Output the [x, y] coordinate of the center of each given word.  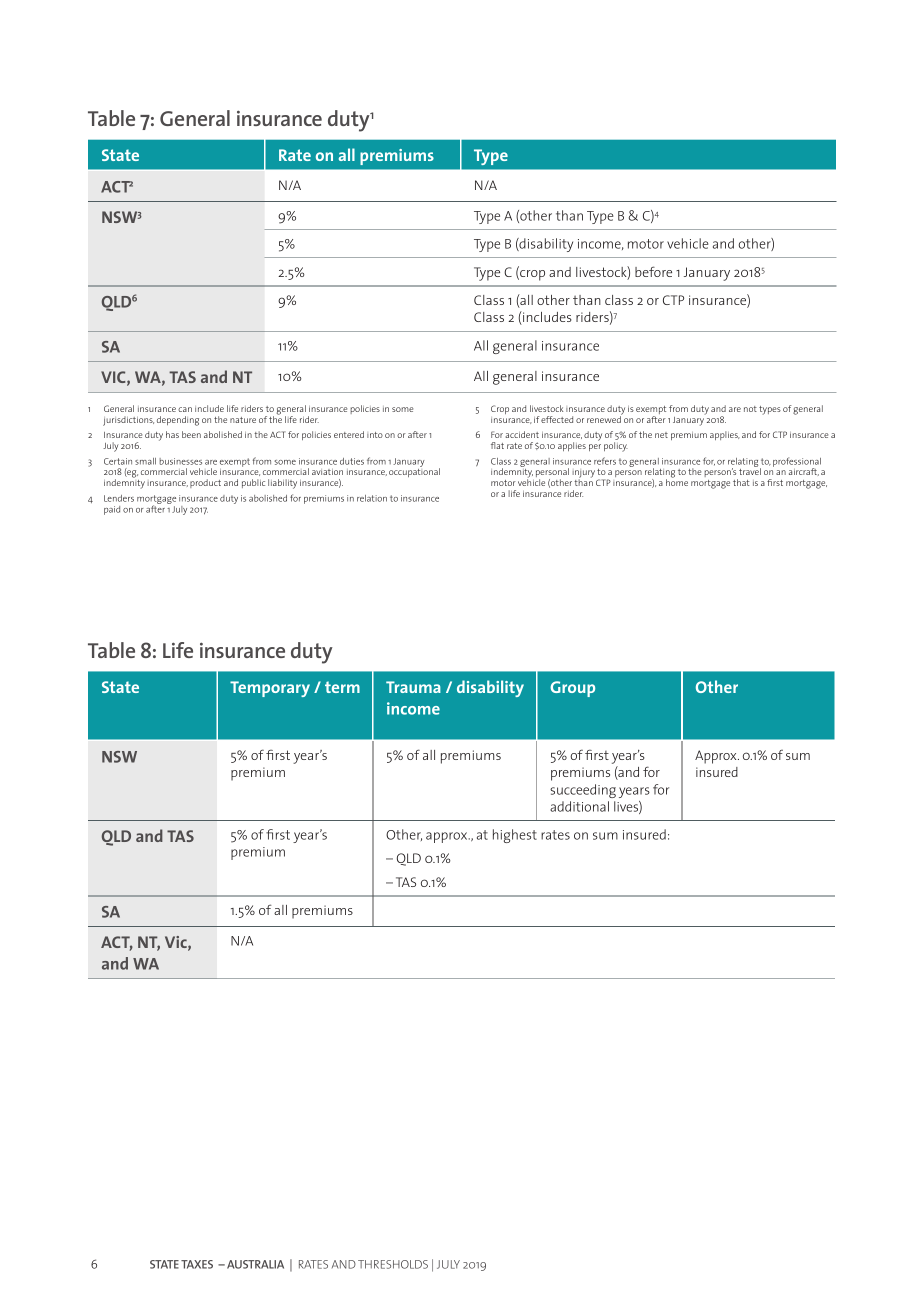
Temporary [270, 689]
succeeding [583, 791]
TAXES [197, 1264]
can [185, 409]
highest [515, 836]
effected [557, 419]
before [653, 271]
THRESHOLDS [393, 1264]
